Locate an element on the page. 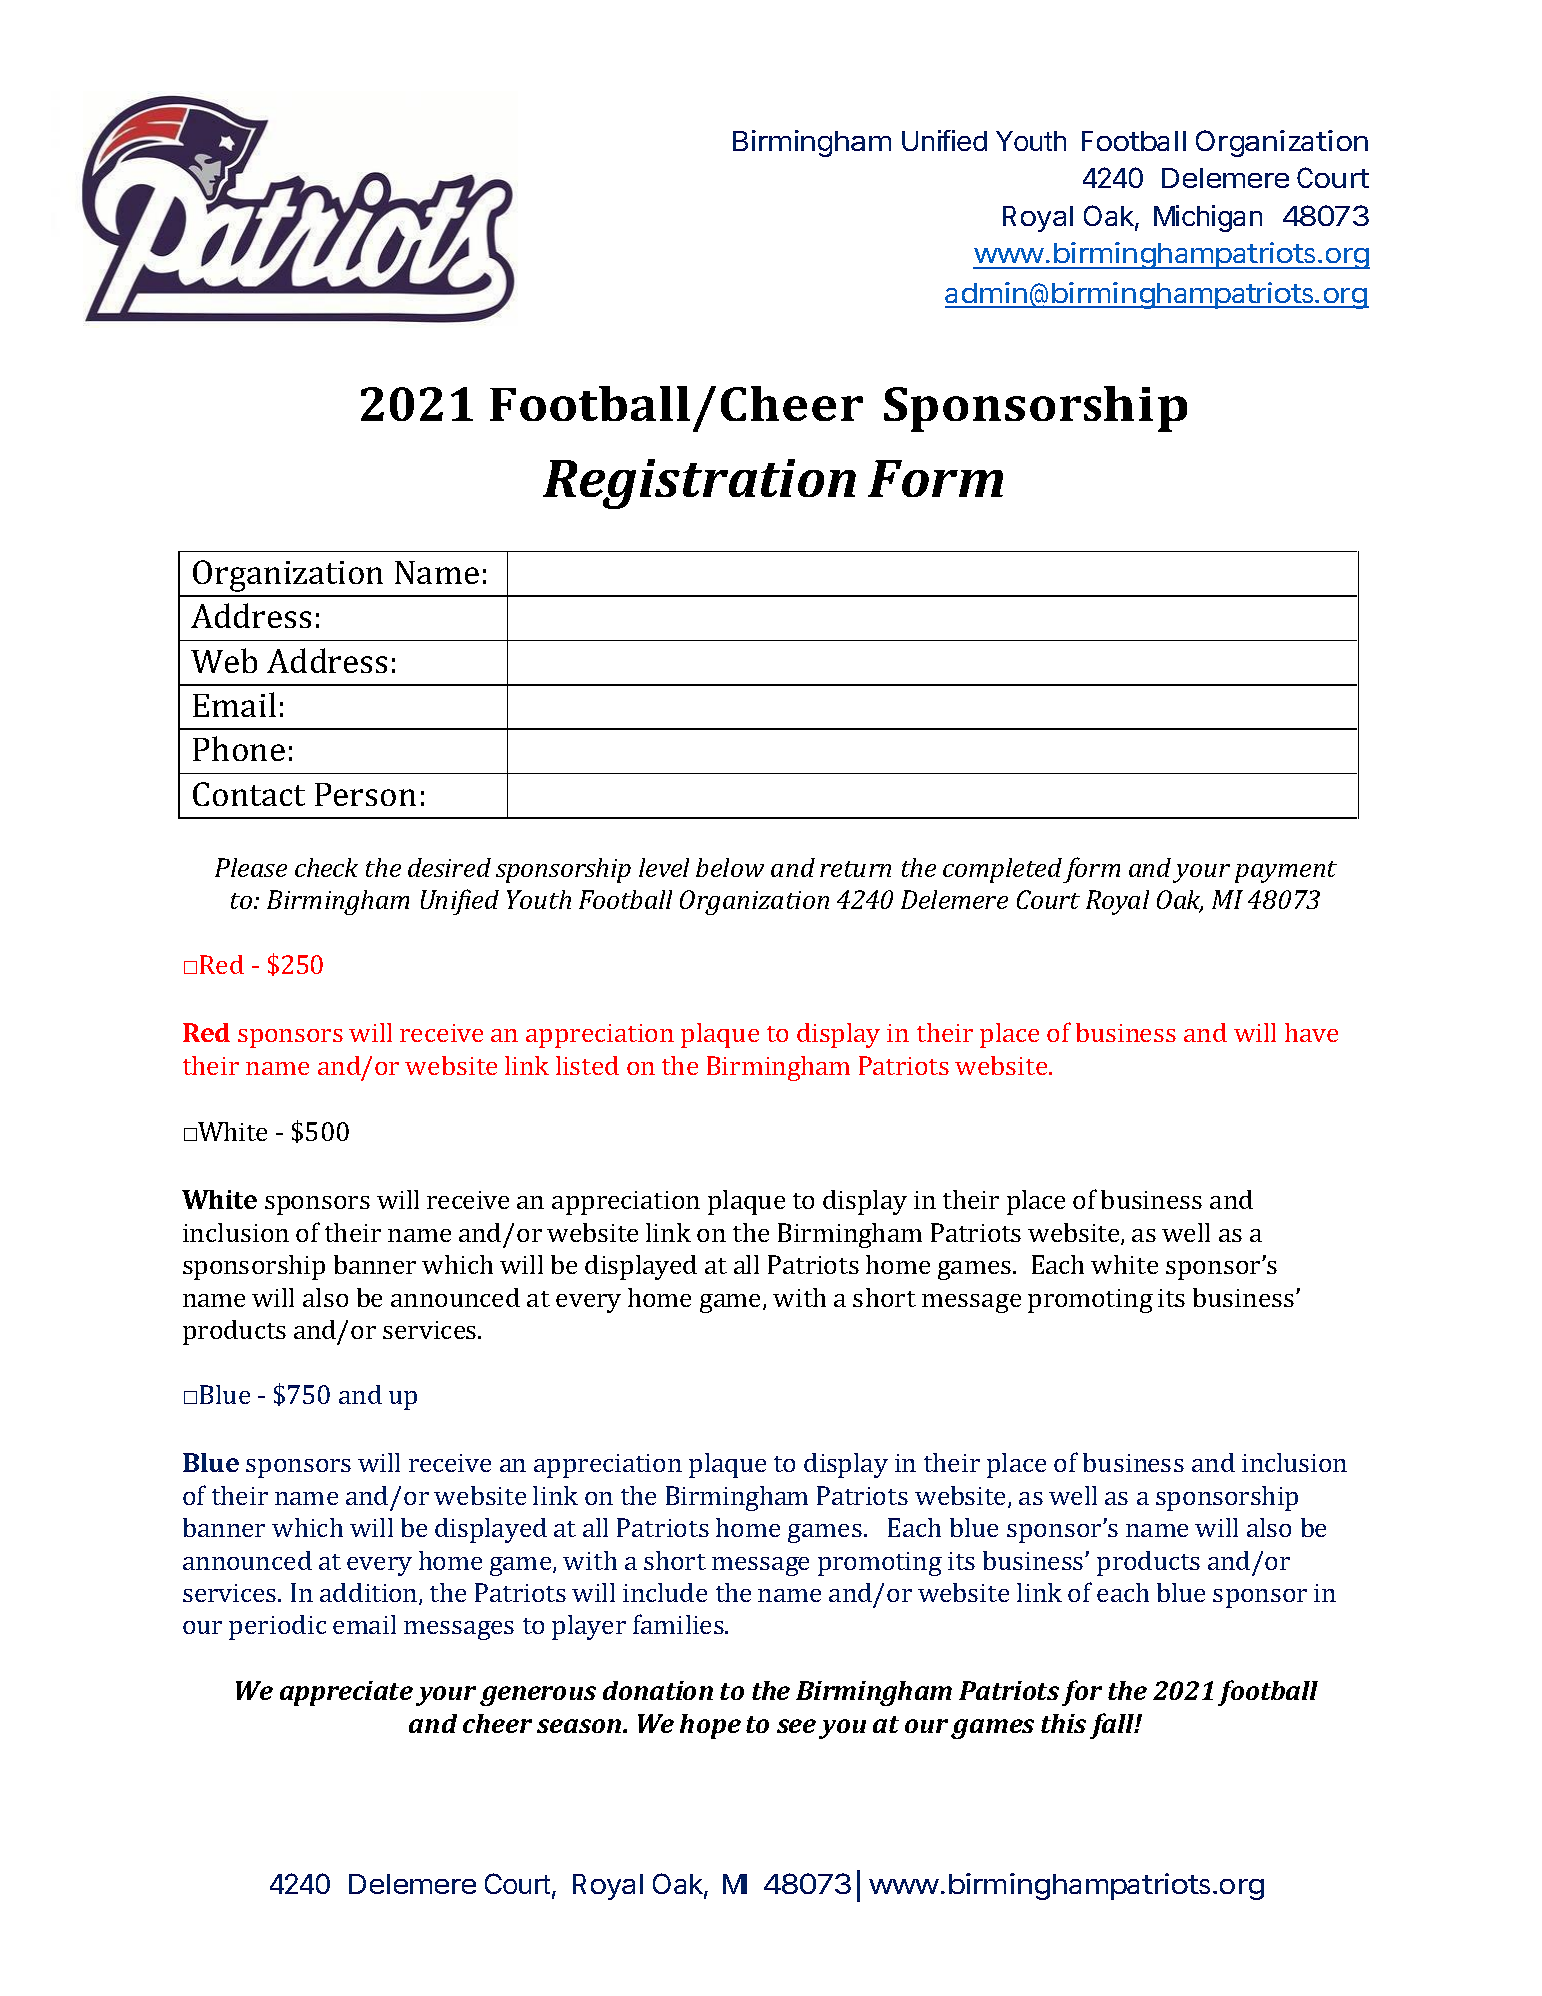  payment is located at coordinates (1286, 872).
